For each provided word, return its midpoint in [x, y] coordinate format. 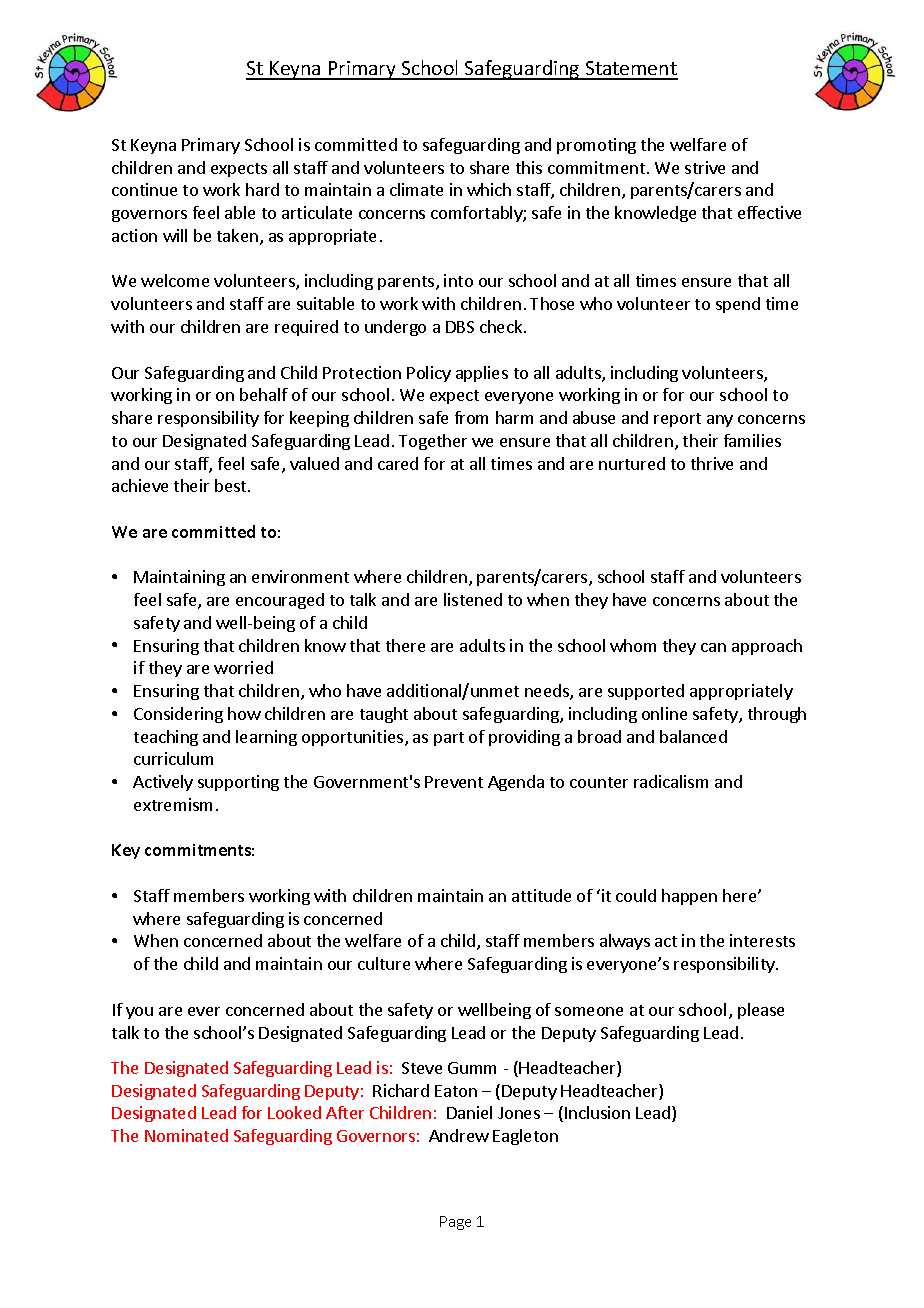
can [713, 647]
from [471, 417]
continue [144, 189]
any [720, 421]
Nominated [186, 1135]
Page [455, 1223]
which [489, 189]
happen [689, 897]
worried [243, 667]
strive [705, 167]
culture [384, 963]
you [139, 1013]
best [232, 485]
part [449, 739]
